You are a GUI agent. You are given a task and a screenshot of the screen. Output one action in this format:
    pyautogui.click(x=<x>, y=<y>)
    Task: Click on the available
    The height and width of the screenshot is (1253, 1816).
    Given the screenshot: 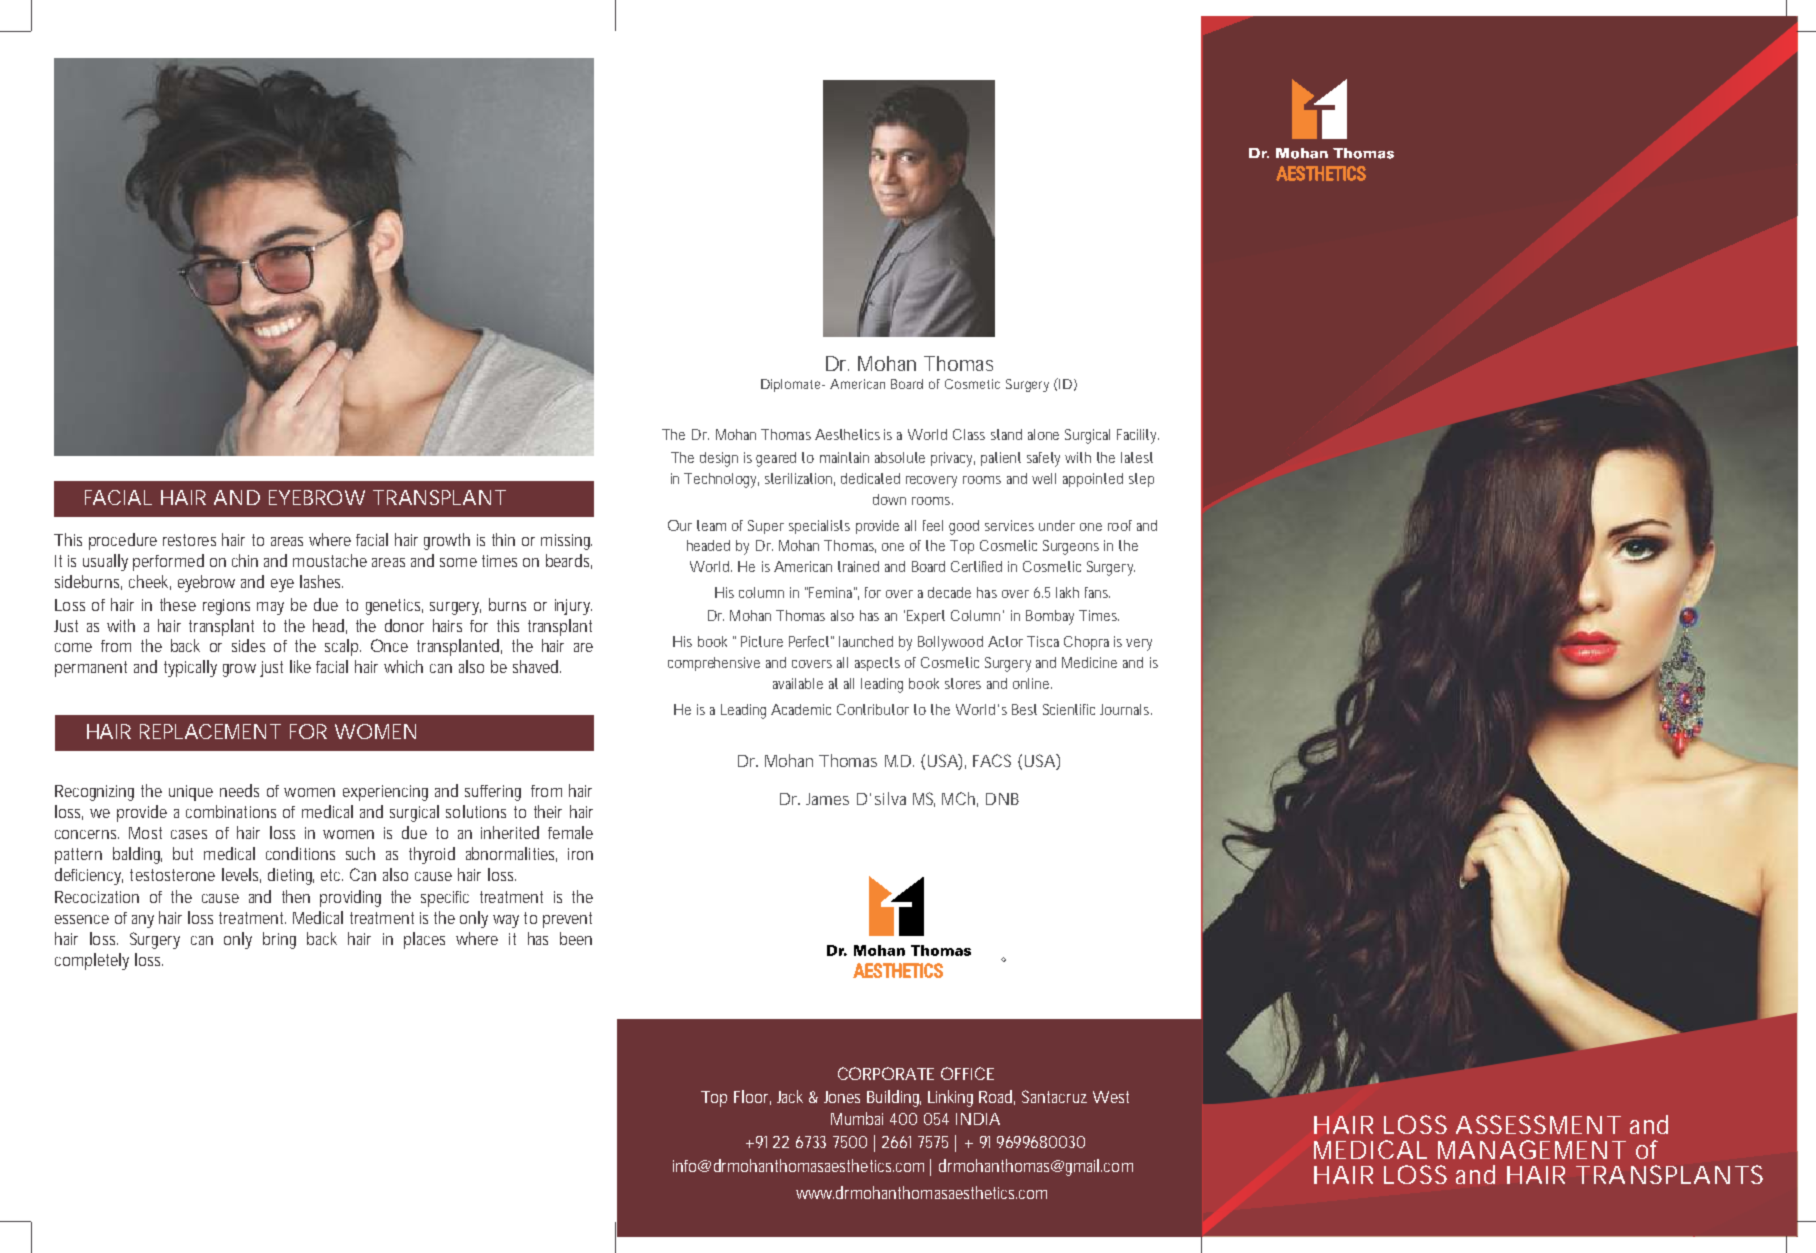 What is the action you would take?
    pyautogui.click(x=798, y=683)
